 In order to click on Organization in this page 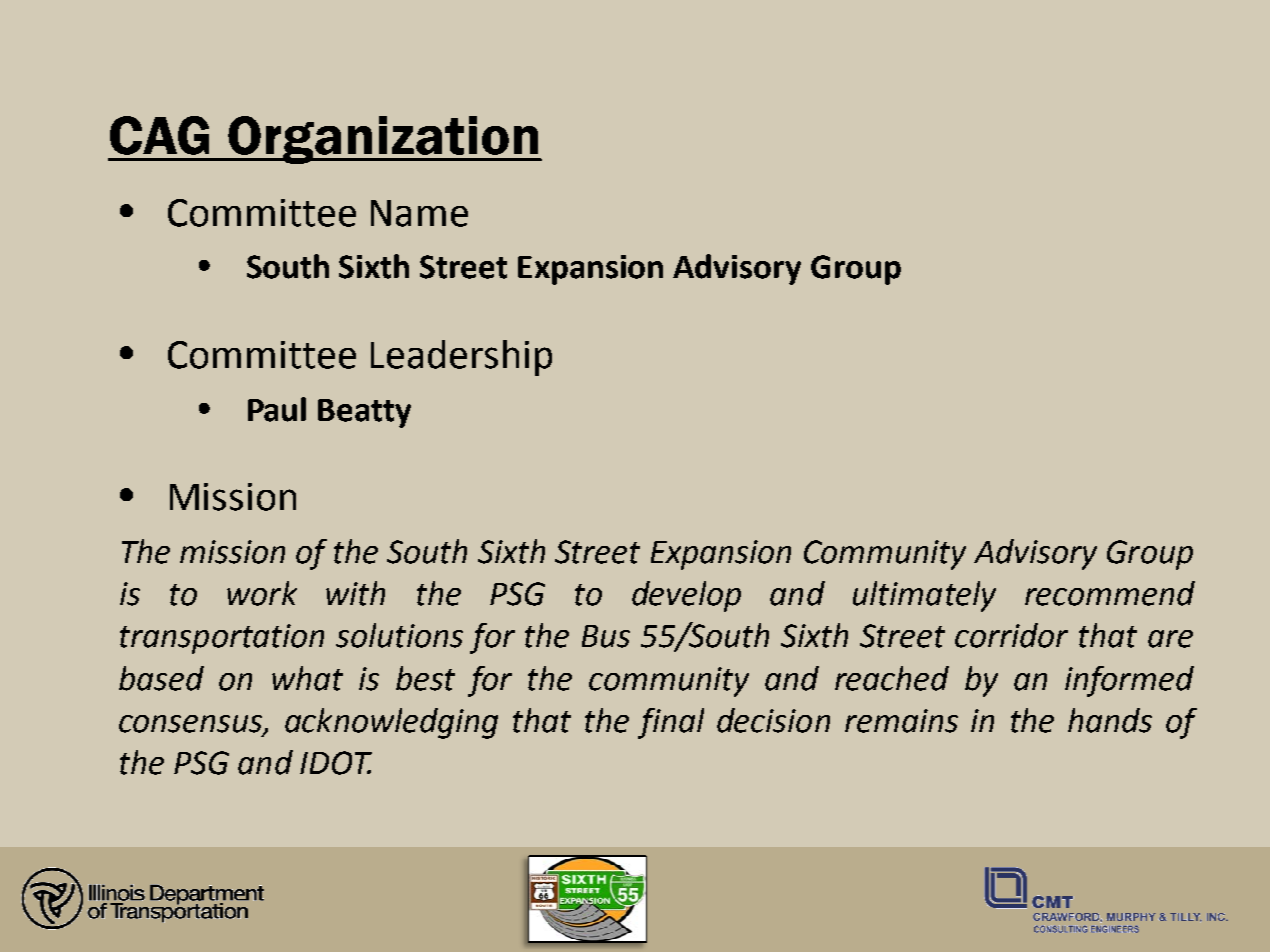, I will do `click(383, 140)`.
